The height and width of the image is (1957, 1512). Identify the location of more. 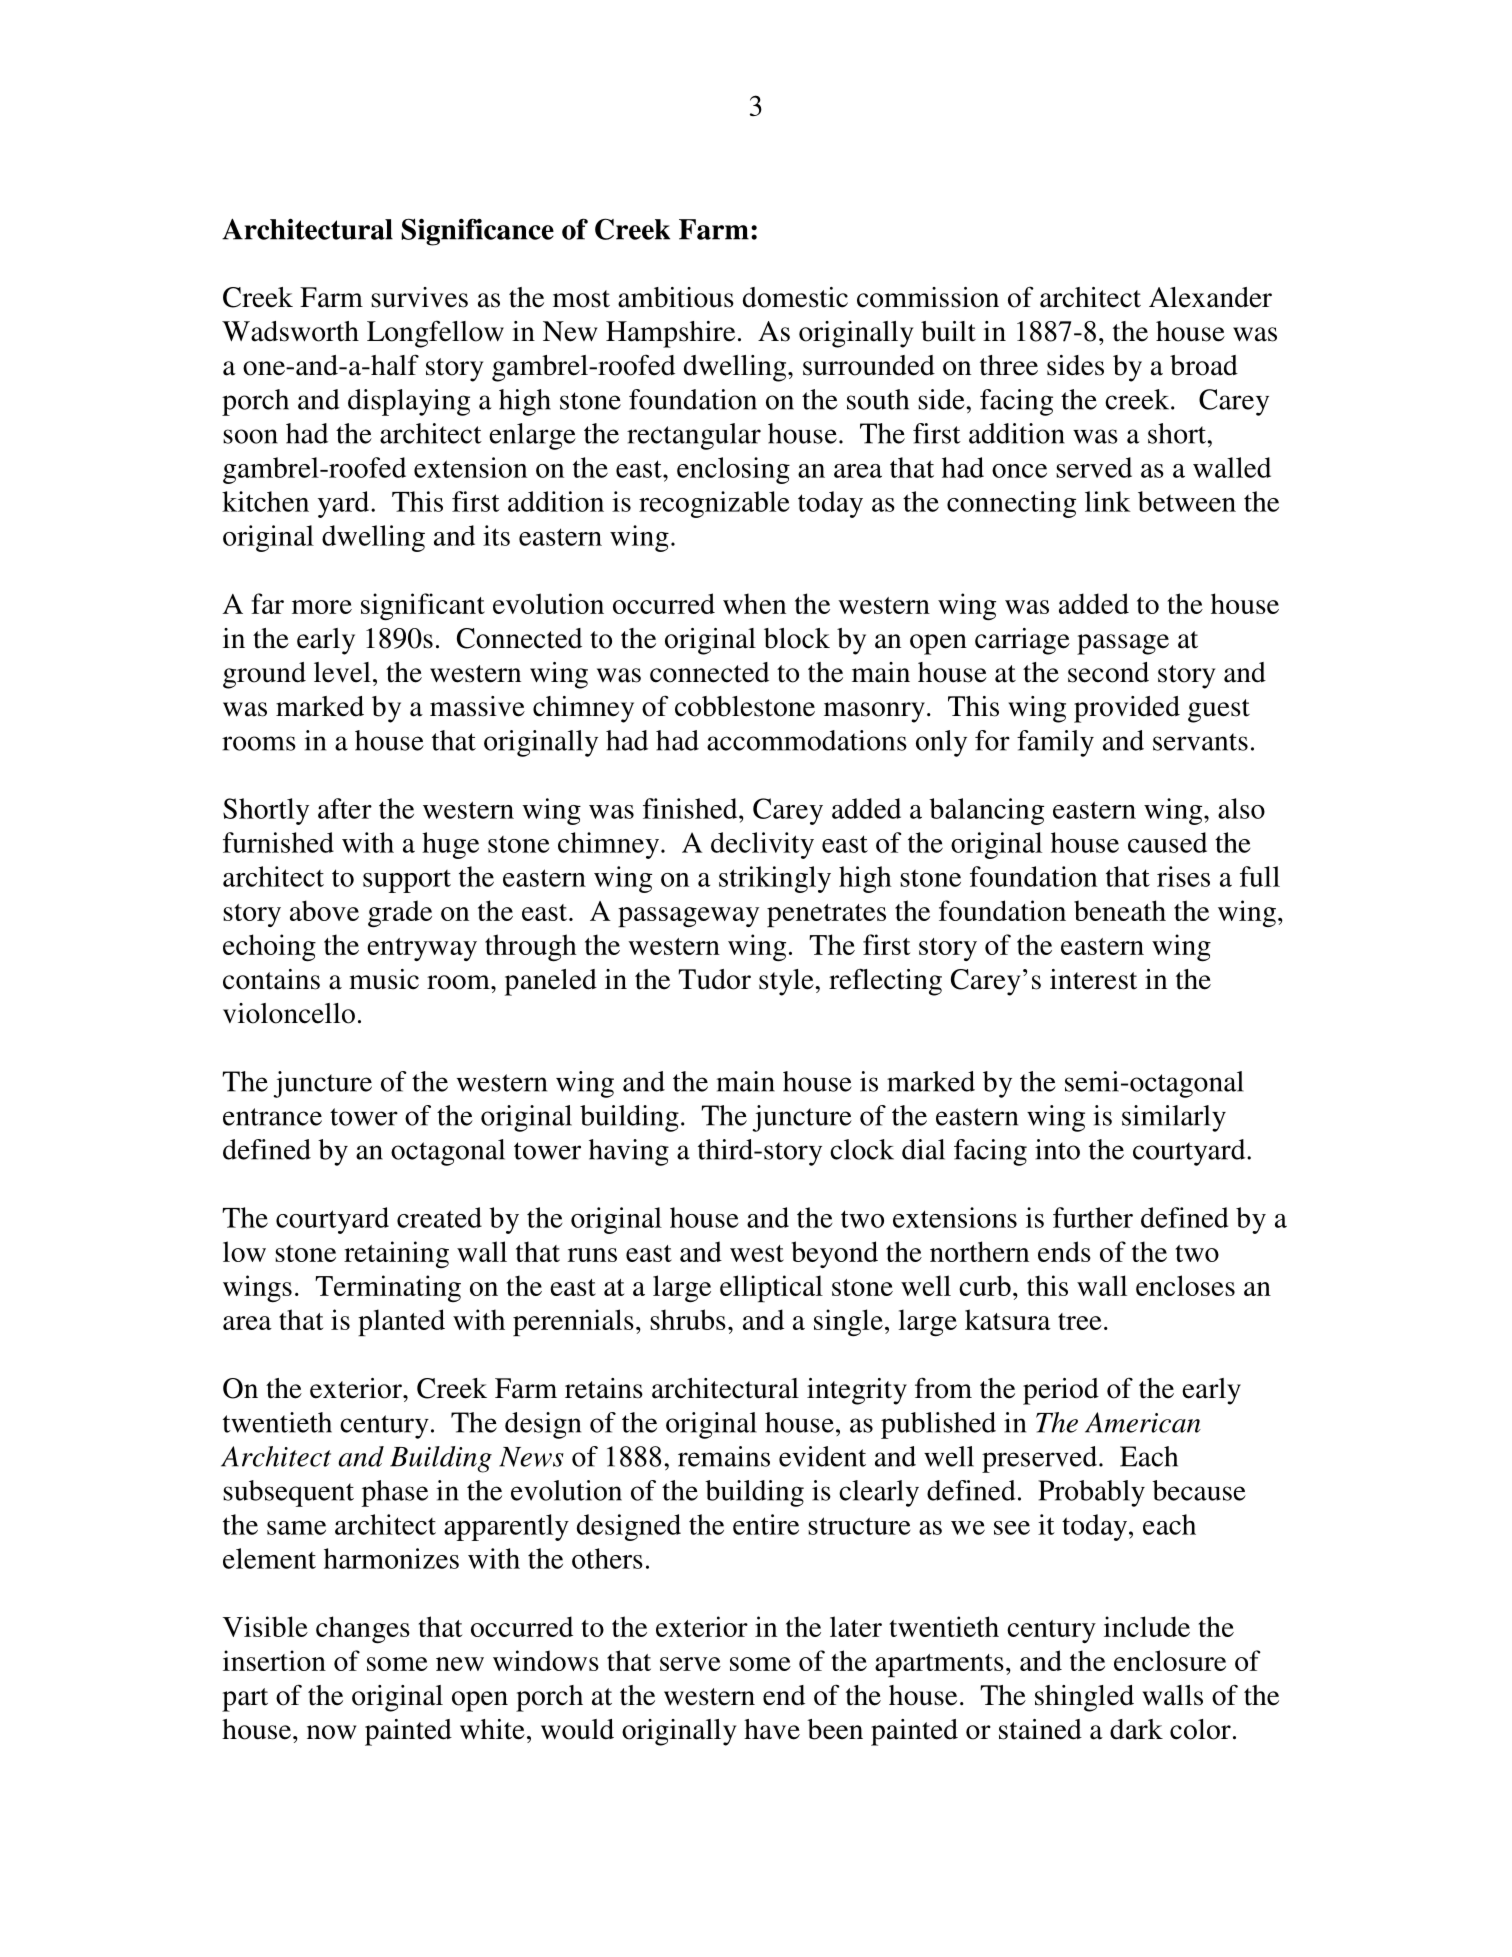
(322, 607).
